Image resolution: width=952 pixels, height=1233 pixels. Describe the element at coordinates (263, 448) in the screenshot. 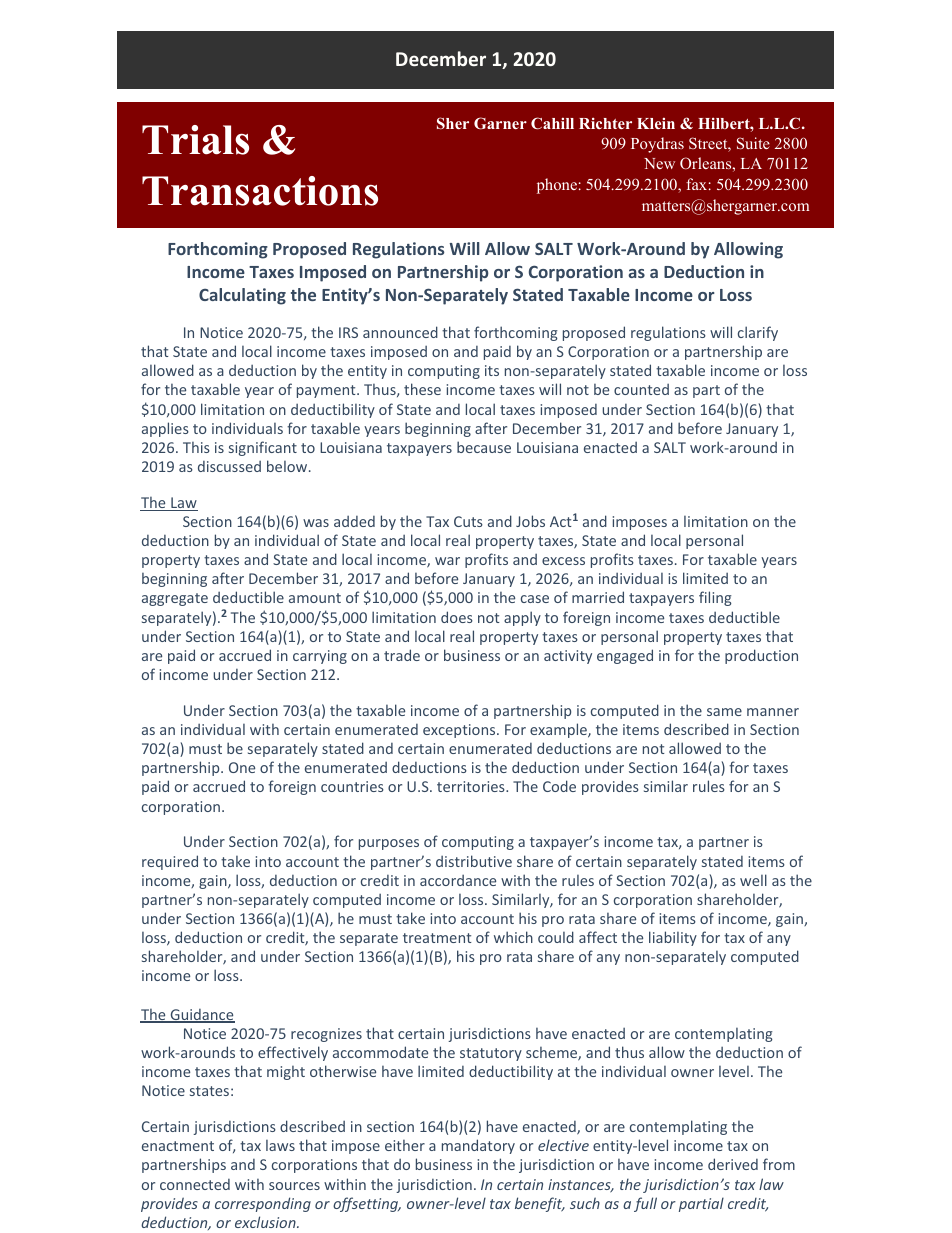

I see `significant` at that location.
